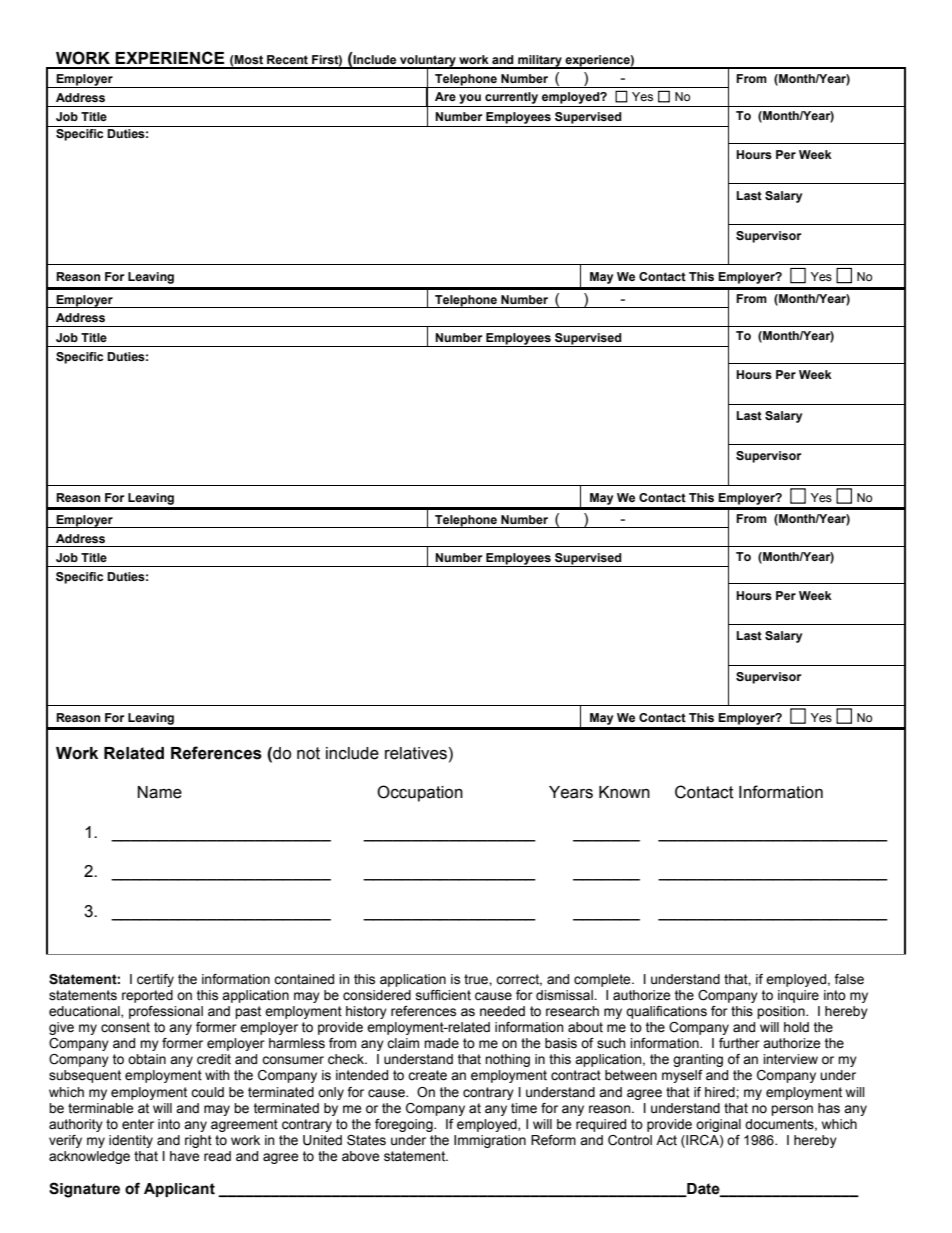 This image has width=952, height=1233. I want to click on Immigration, so click(490, 1141).
